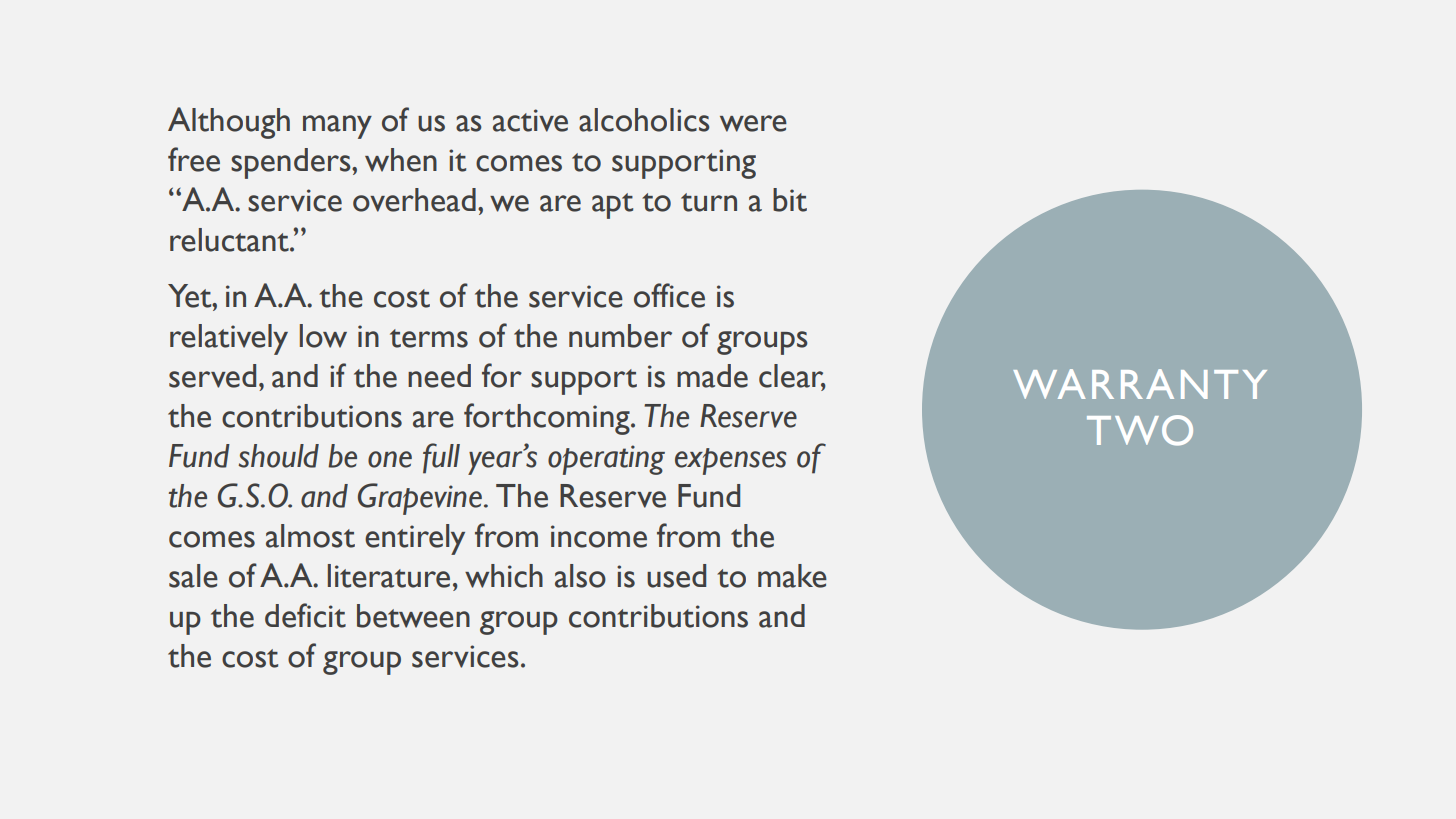  What do you see at coordinates (305, 615) in the document?
I see `deficit` at bounding box center [305, 615].
